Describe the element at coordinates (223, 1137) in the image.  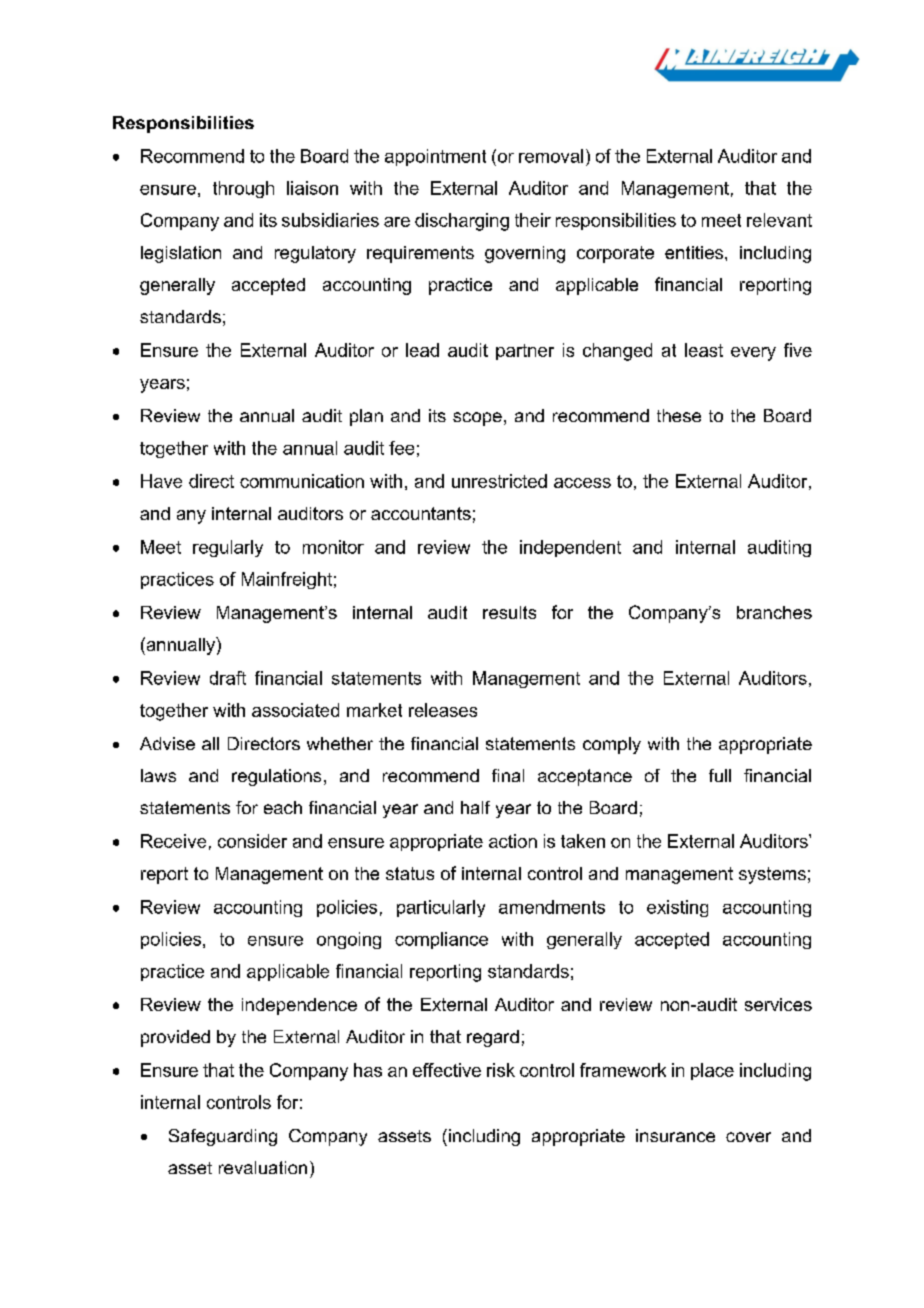
I see `Safeguarding` at that location.
